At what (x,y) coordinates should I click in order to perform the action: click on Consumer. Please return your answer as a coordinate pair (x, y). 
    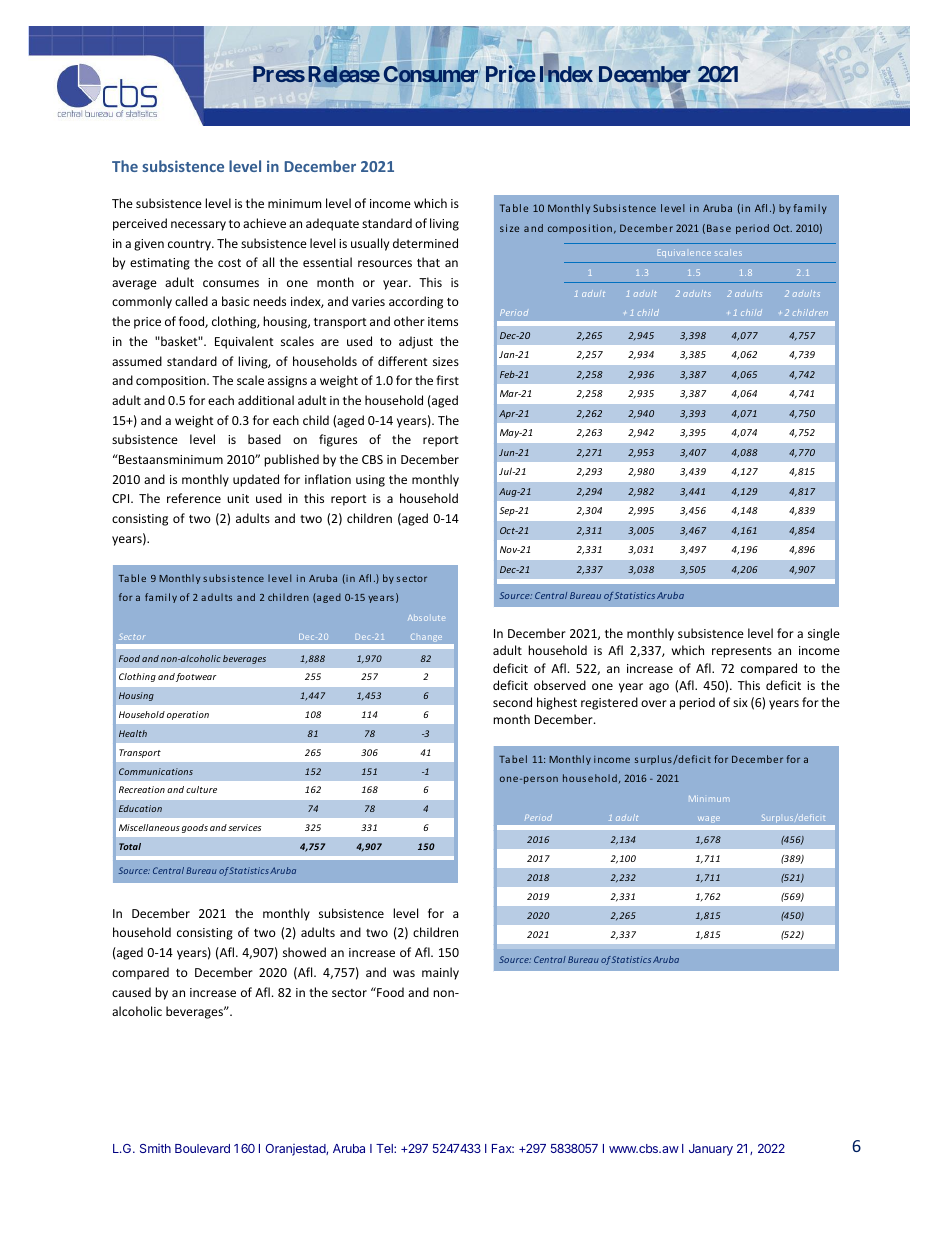
    Looking at the image, I should click on (431, 74).
